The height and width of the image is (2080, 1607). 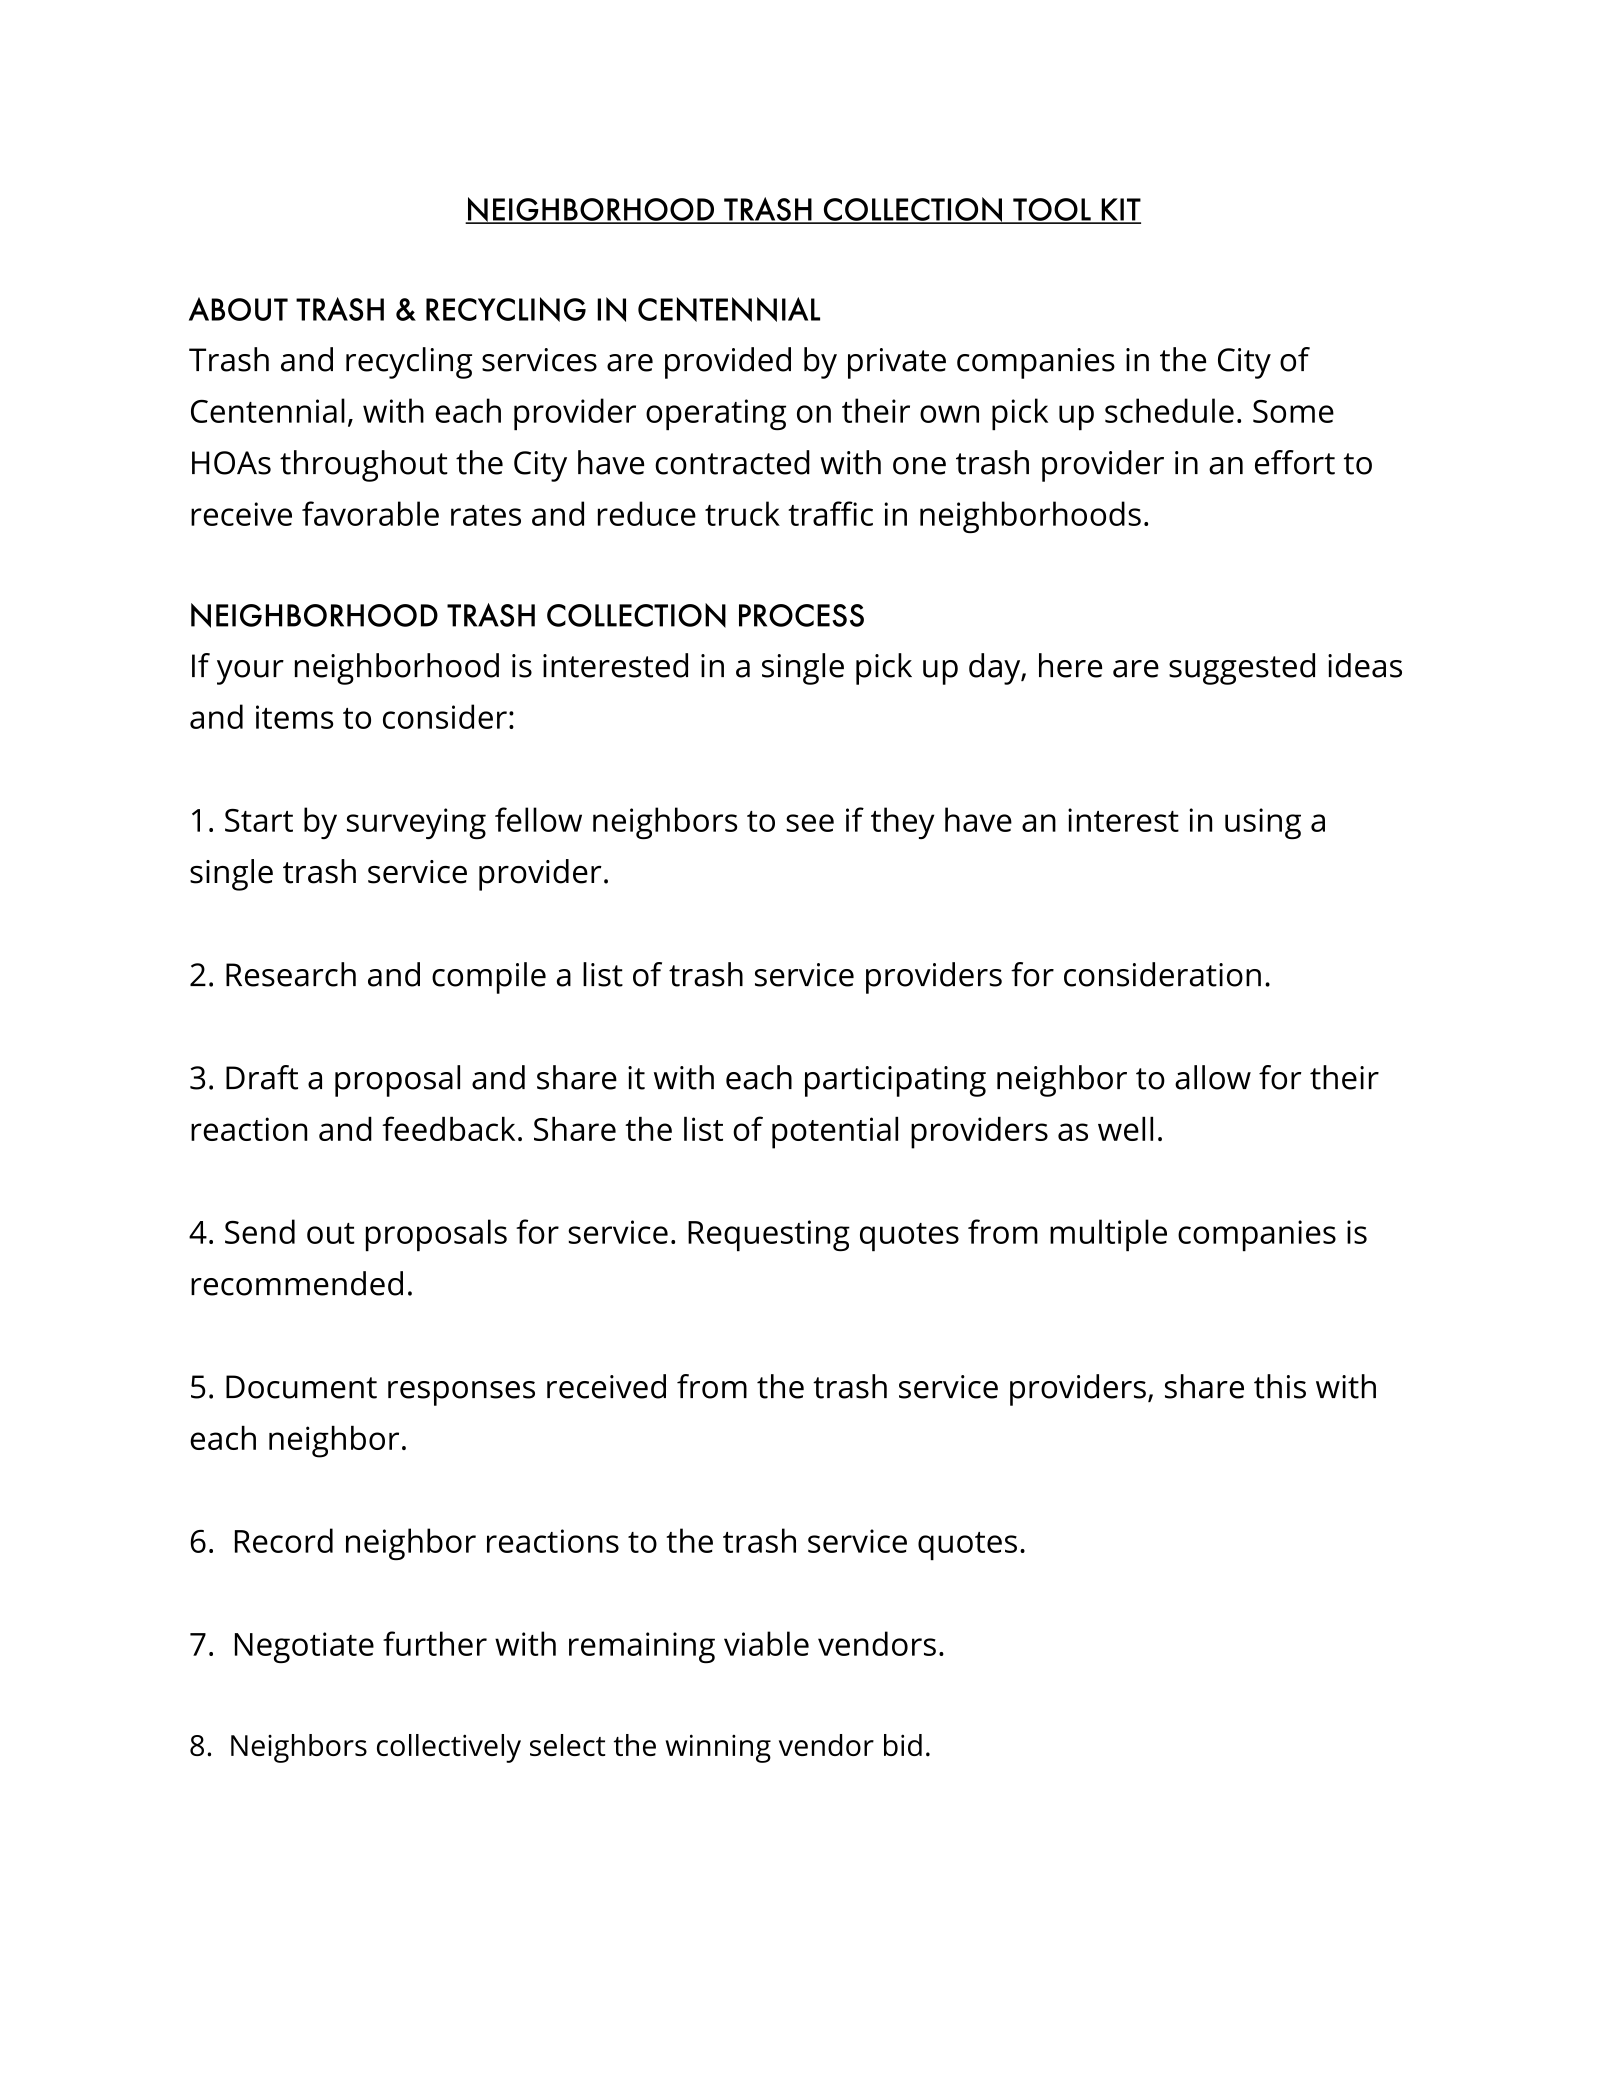 What do you see at coordinates (810, 823) in the image?
I see `see` at bounding box center [810, 823].
